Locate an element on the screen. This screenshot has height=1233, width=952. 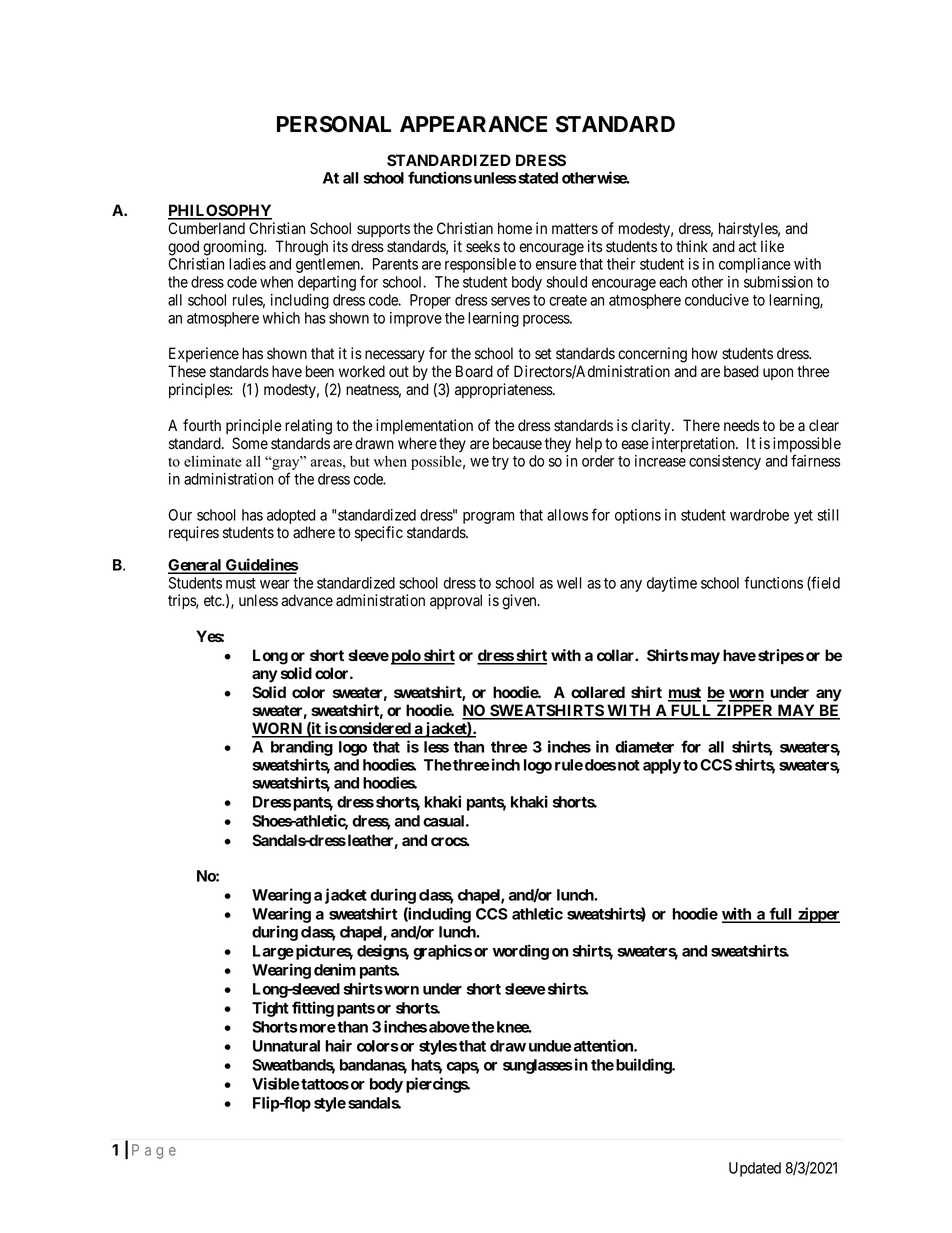
act is located at coordinates (748, 247).
